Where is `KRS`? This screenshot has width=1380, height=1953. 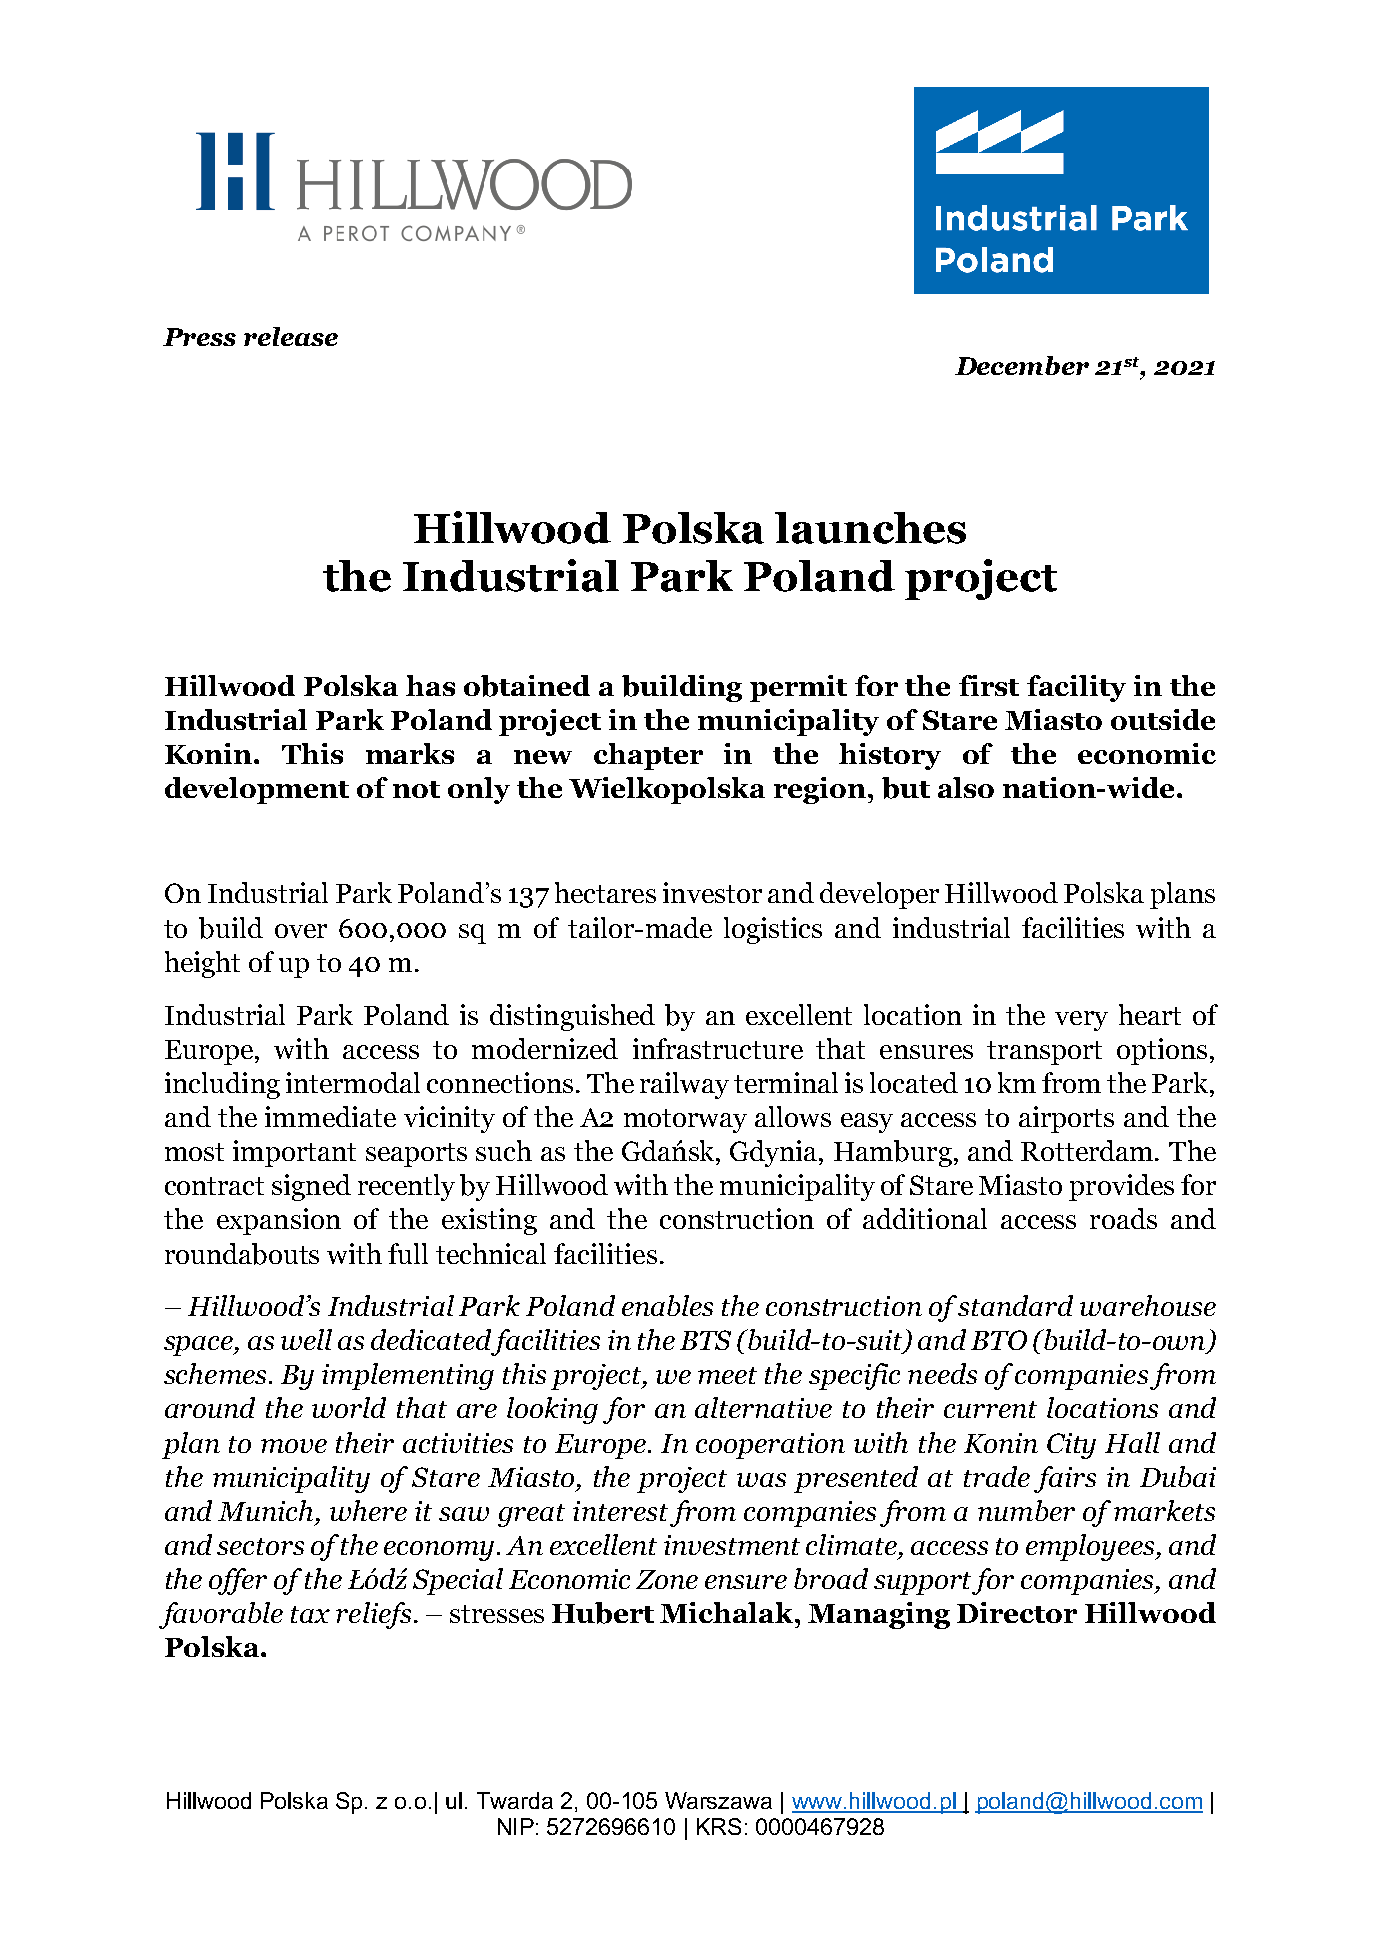
KRS is located at coordinates (719, 1826).
